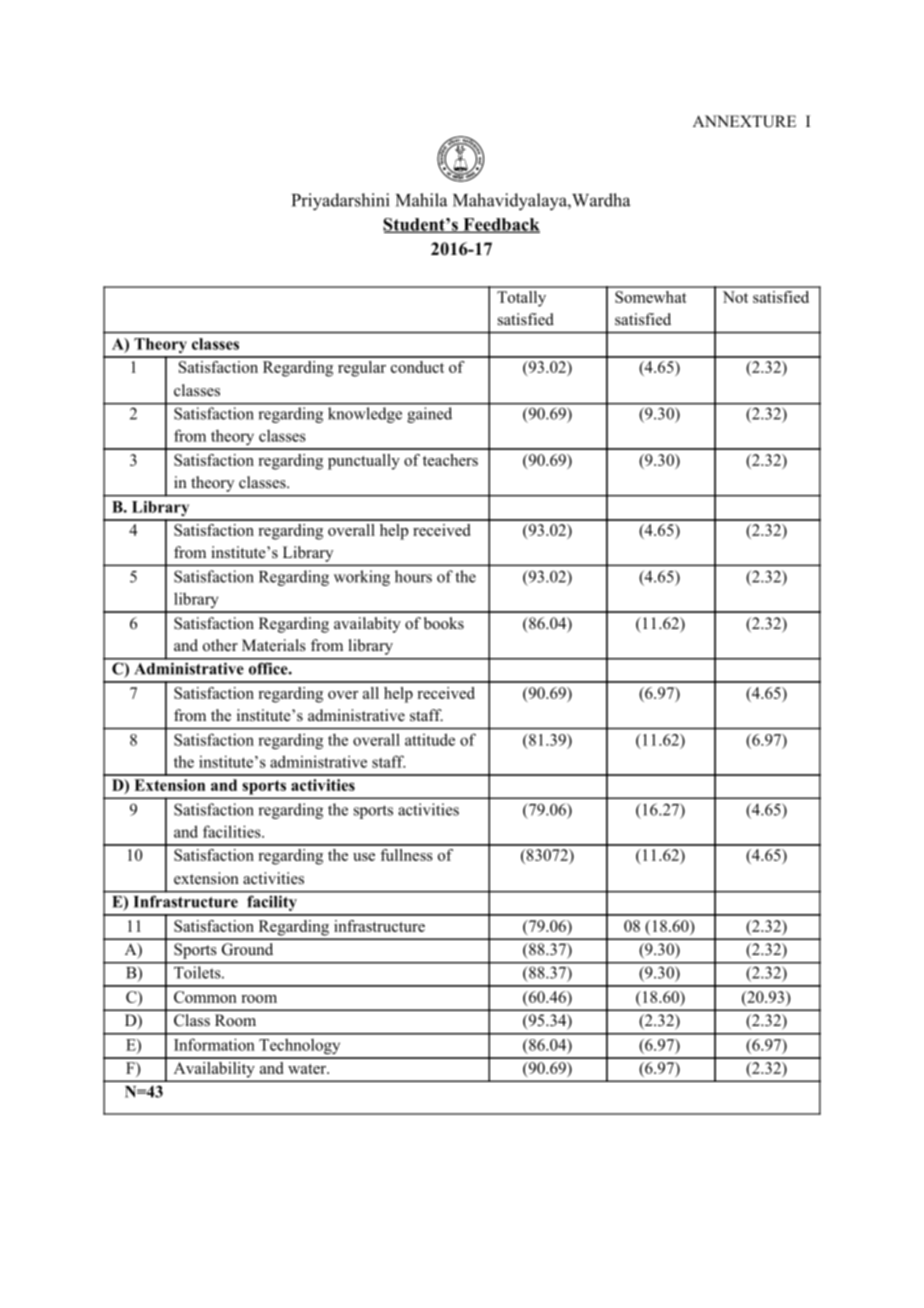 The image size is (924, 1308). I want to click on Not, so click(735, 297).
